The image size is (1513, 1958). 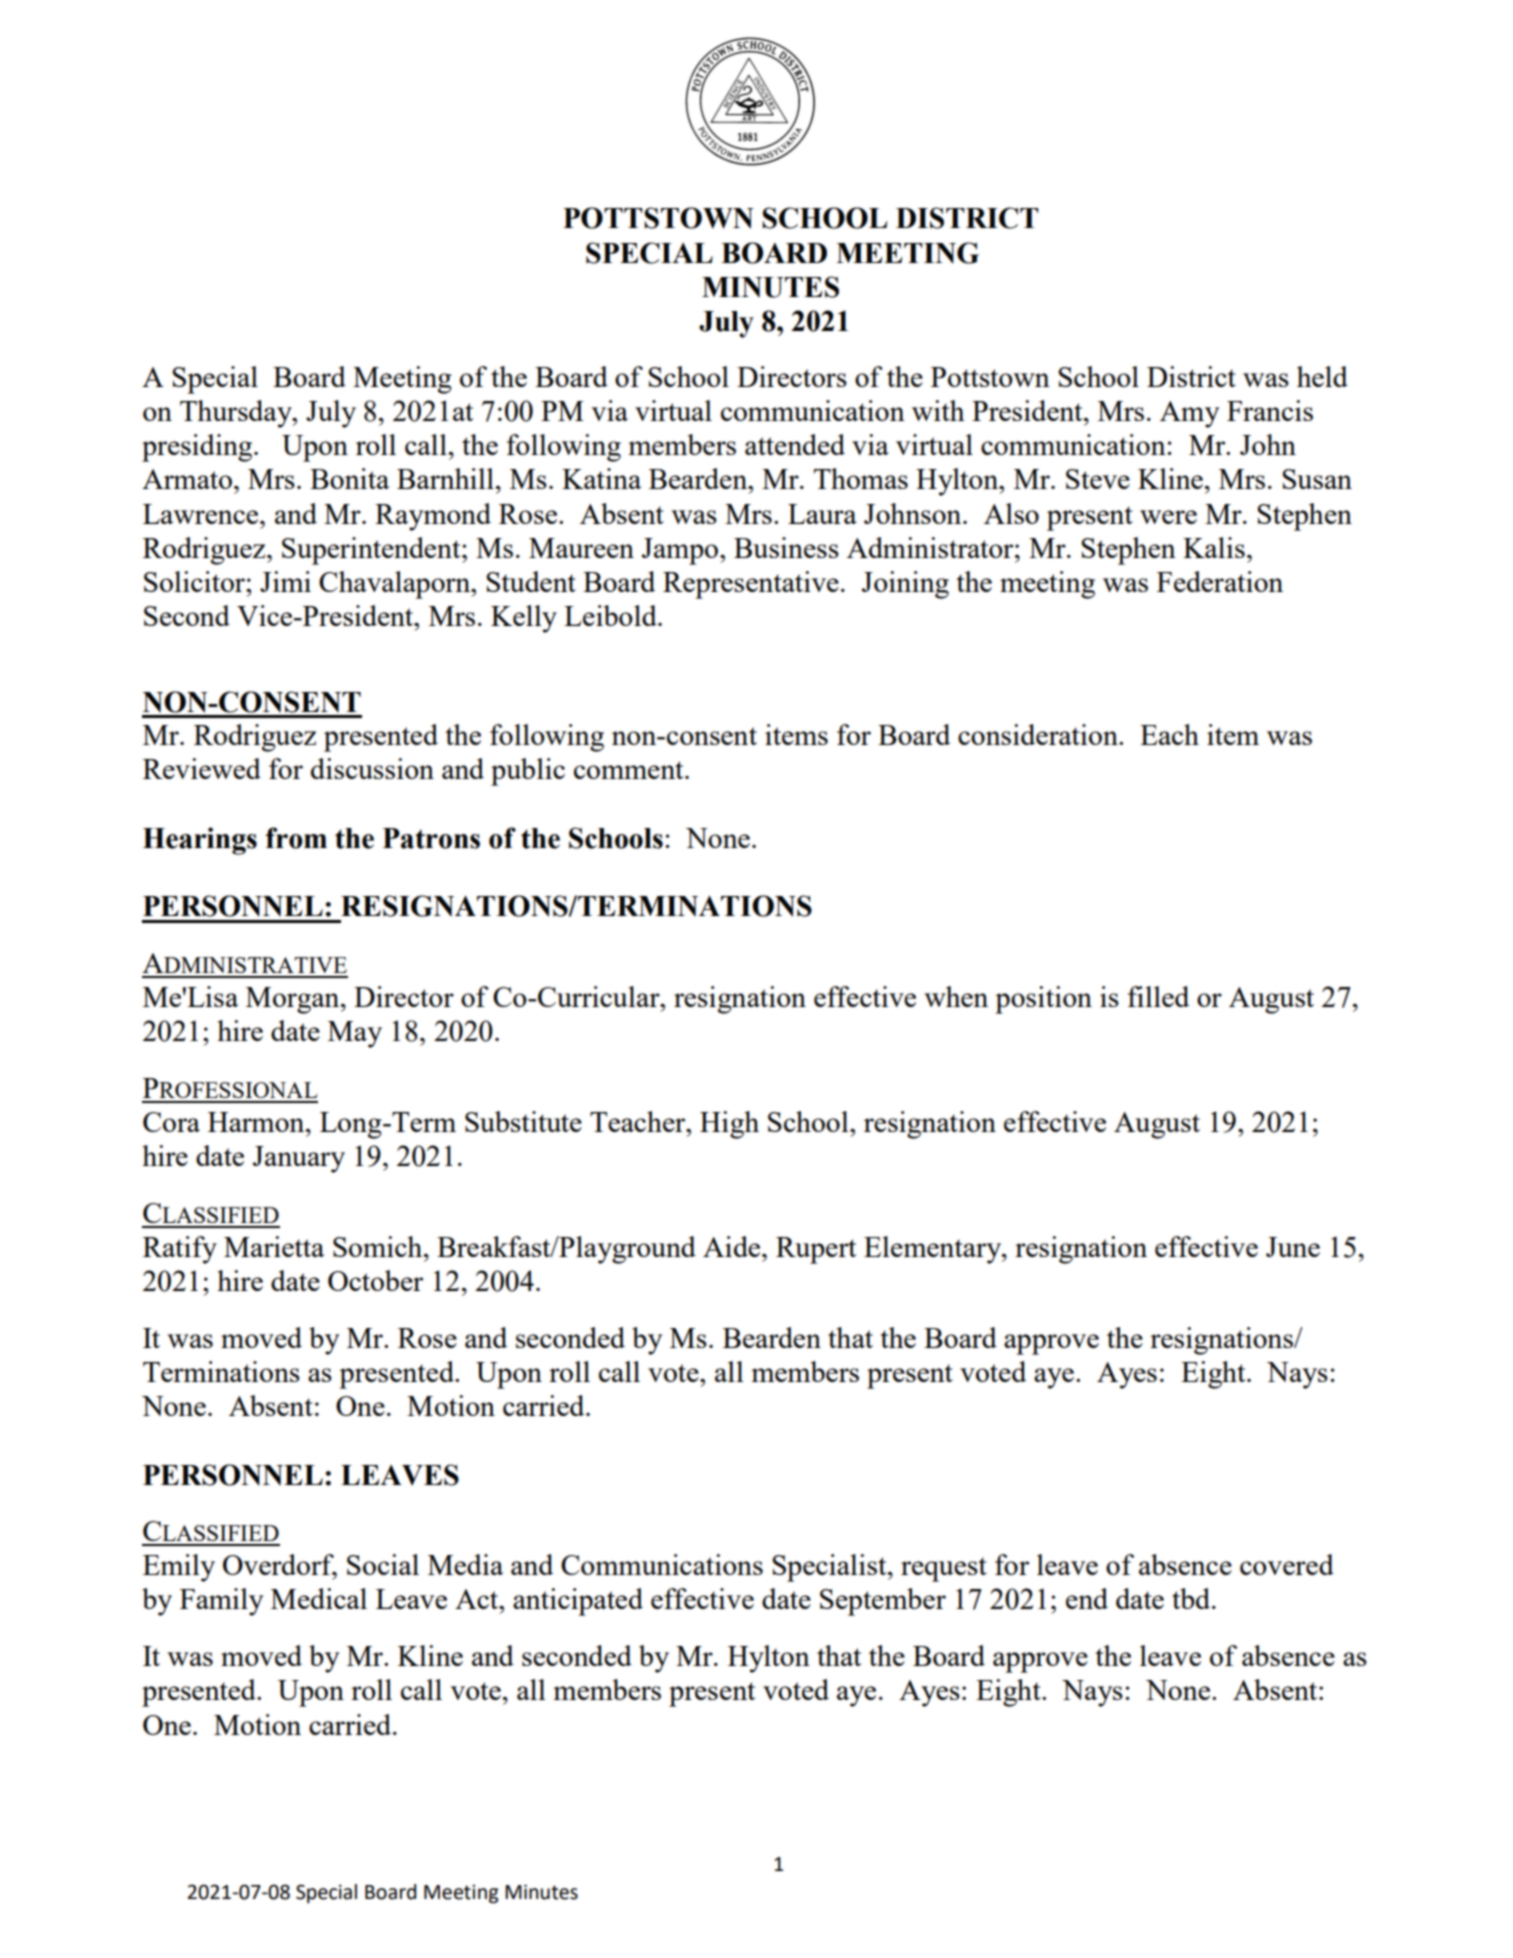 I want to click on consideration, so click(x=1039, y=734).
